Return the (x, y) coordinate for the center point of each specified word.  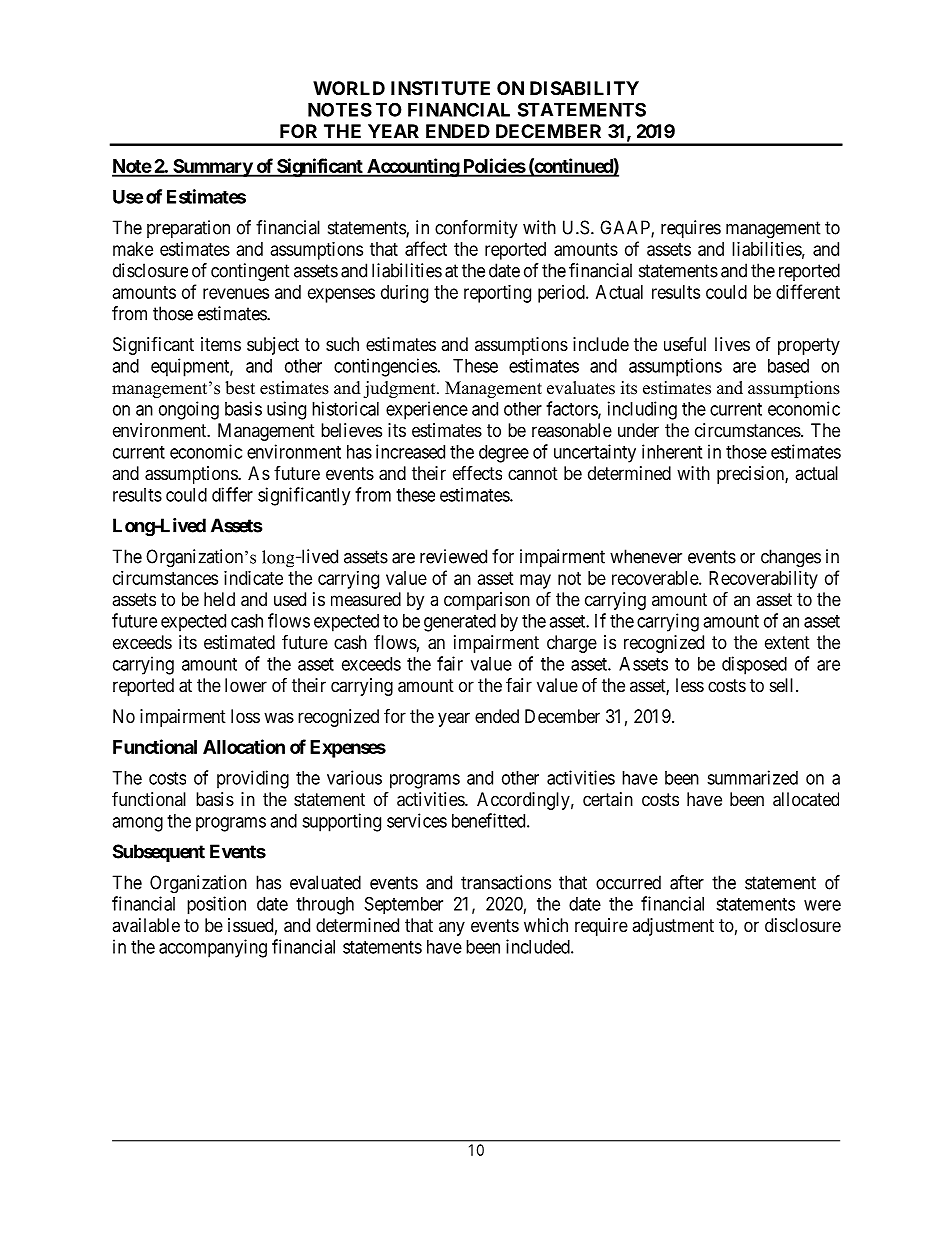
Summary (212, 168)
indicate (253, 578)
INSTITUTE (440, 88)
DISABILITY (584, 88)
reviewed (453, 556)
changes (791, 558)
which (546, 925)
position (216, 905)
